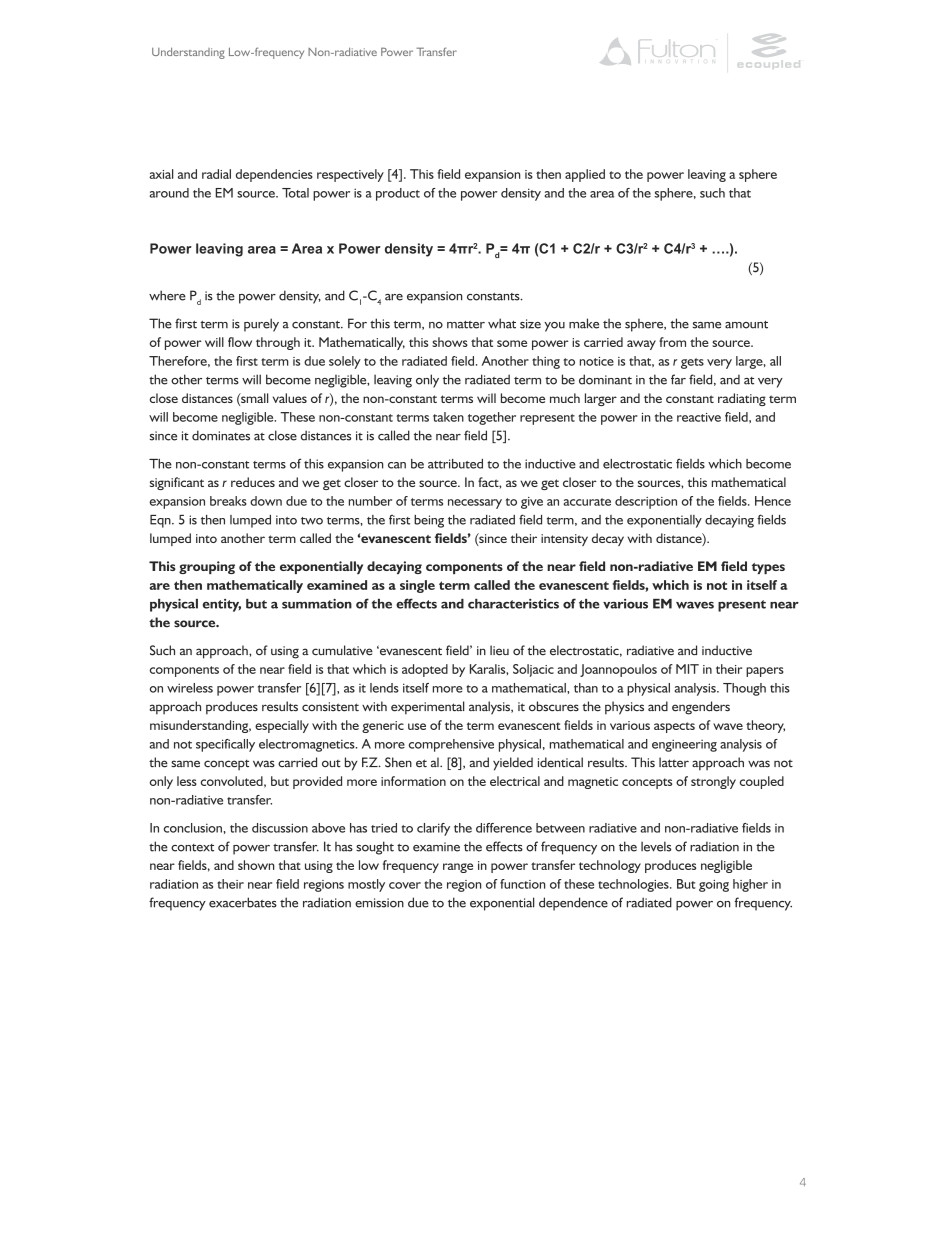  Describe the element at coordinates (513, 604) in the screenshot. I see `characteristics` at that location.
